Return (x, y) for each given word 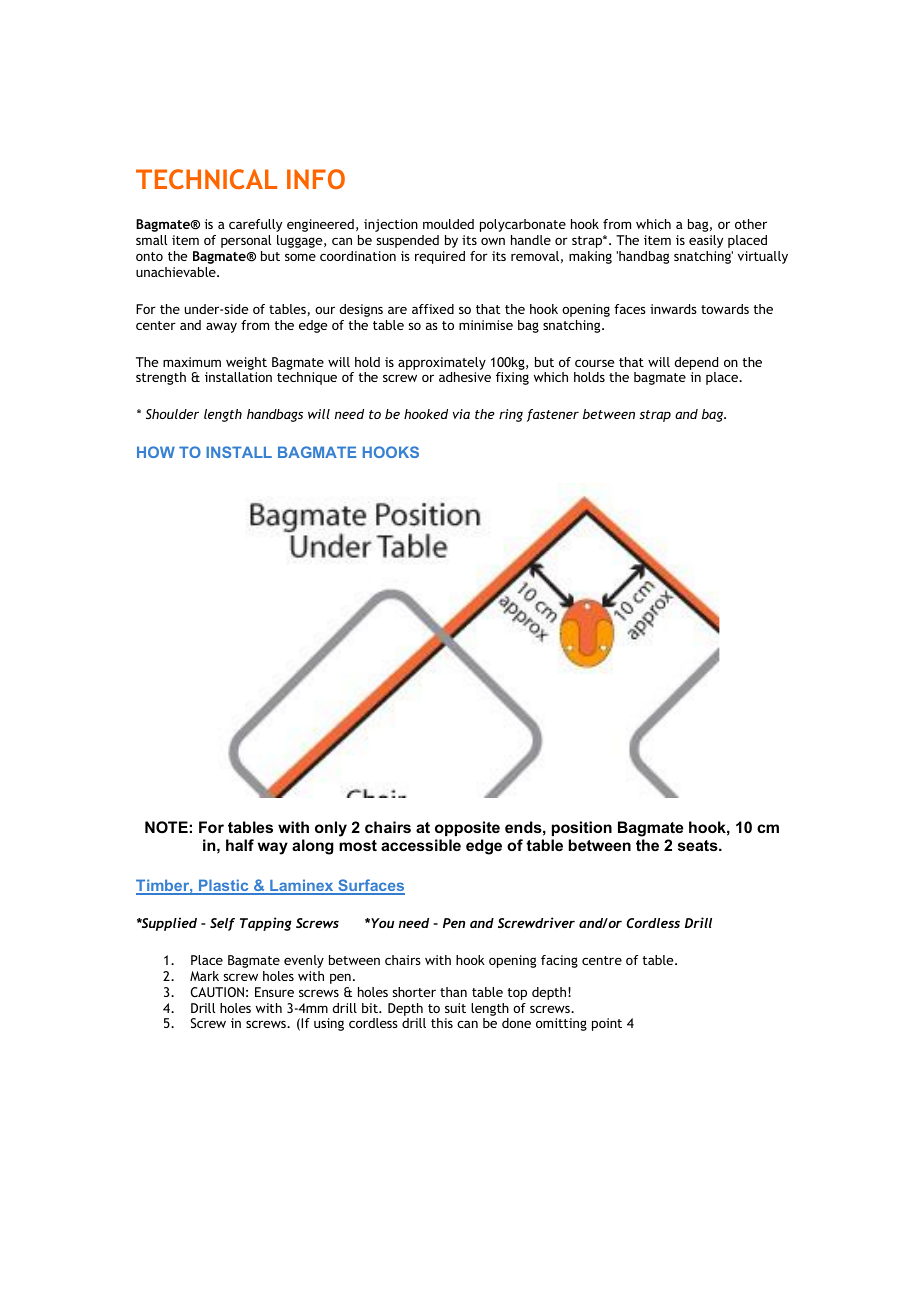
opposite (467, 828)
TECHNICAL (206, 179)
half (240, 845)
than (453, 992)
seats (699, 845)
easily (706, 241)
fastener (553, 415)
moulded (448, 224)
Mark (204, 976)
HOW (156, 452)
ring (511, 415)
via (461, 414)
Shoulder (172, 414)
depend (696, 363)
